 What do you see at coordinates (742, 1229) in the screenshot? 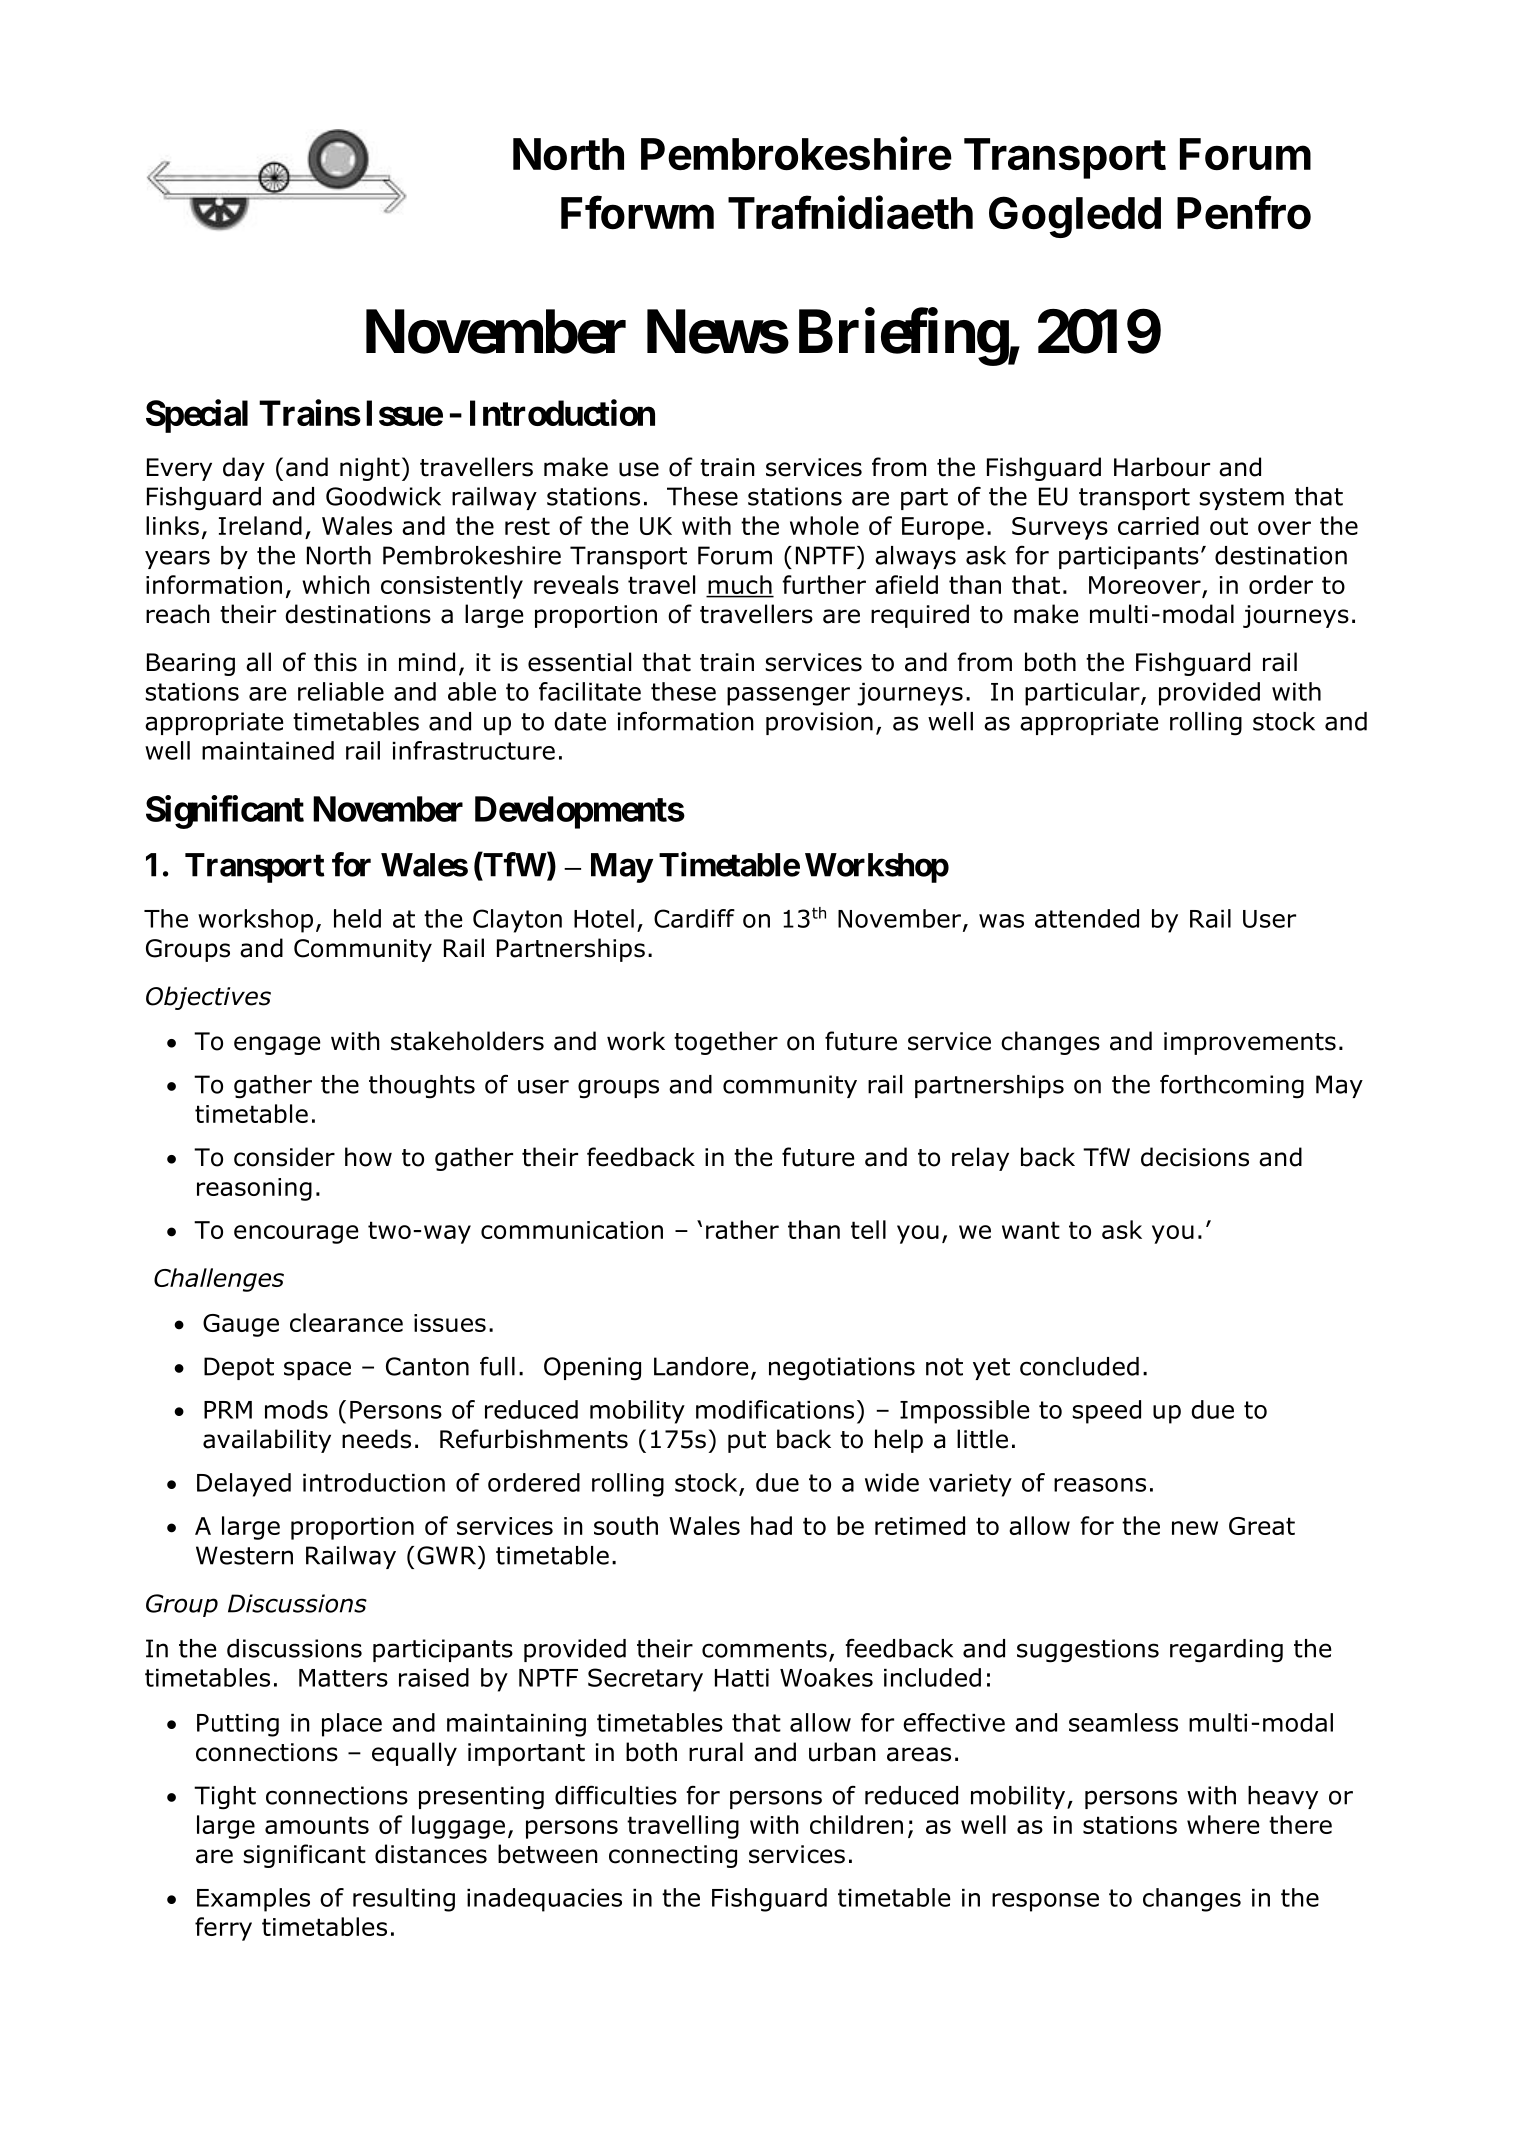
I see `rather` at bounding box center [742, 1229].
